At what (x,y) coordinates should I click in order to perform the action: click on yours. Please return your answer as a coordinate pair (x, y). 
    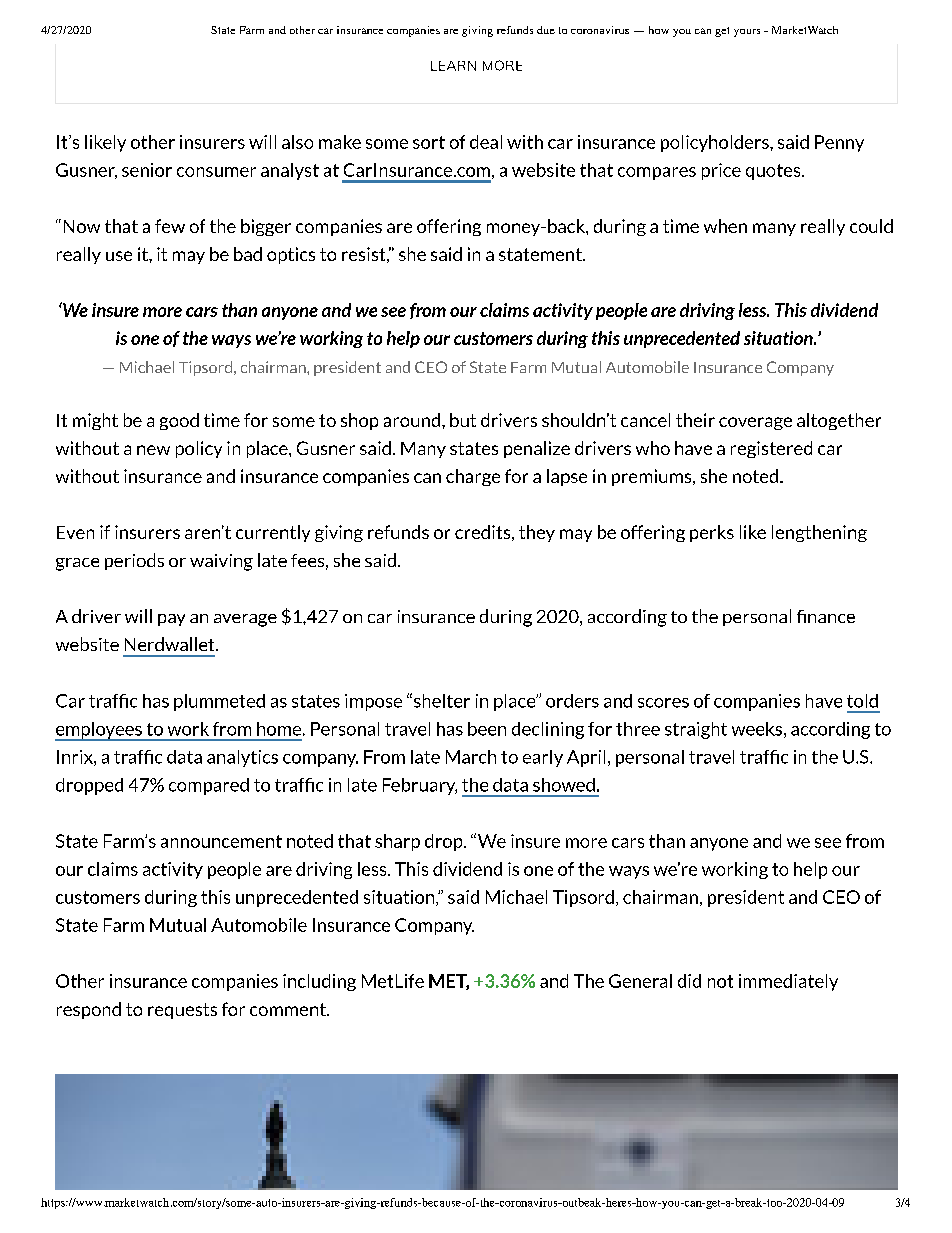
    Looking at the image, I should click on (747, 33).
